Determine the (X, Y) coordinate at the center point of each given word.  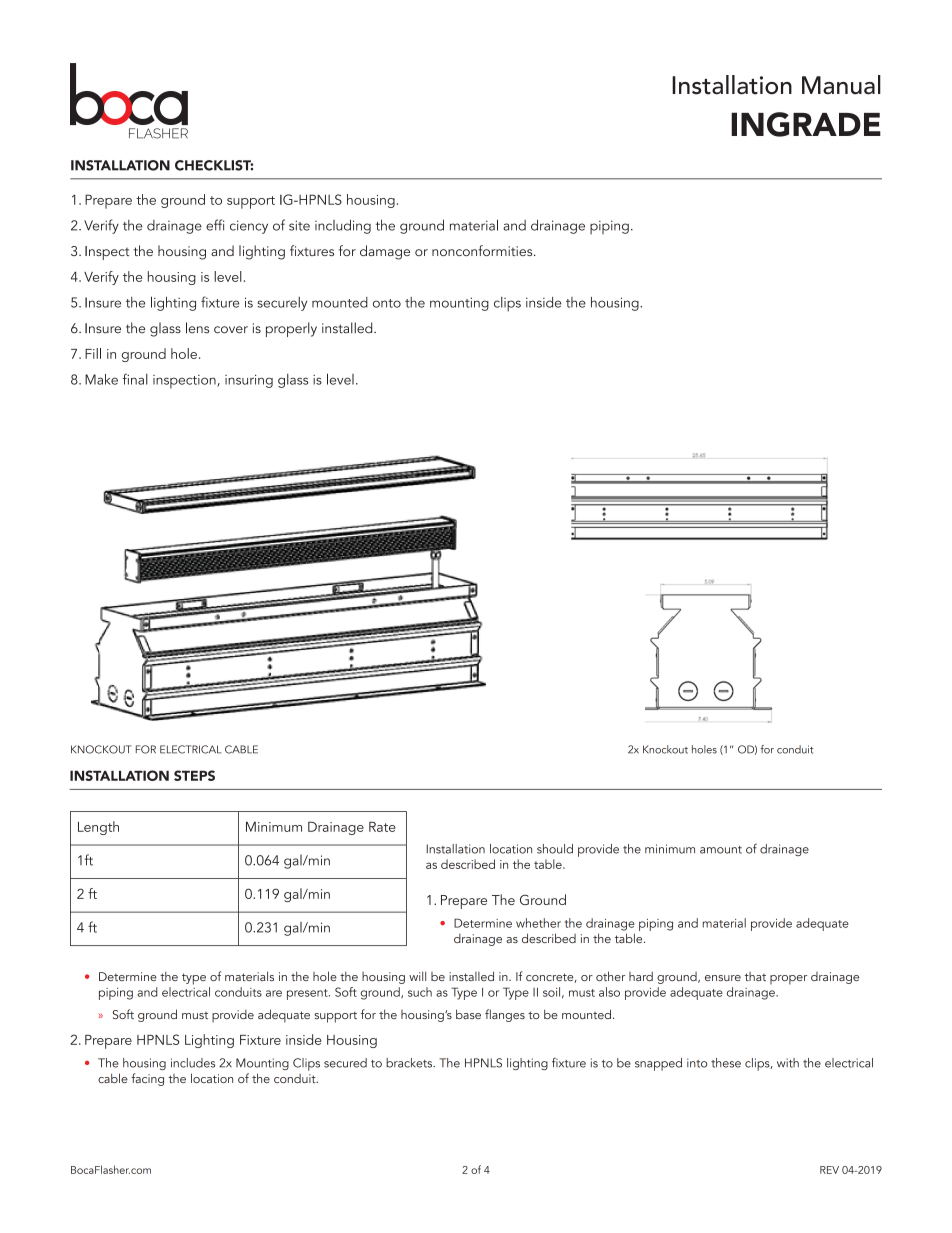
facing (147, 1079)
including (343, 226)
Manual (841, 85)
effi (215, 225)
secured (345, 1063)
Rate (382, 827)
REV (829, 1170)
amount (721, 850)
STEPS (194, 775)
